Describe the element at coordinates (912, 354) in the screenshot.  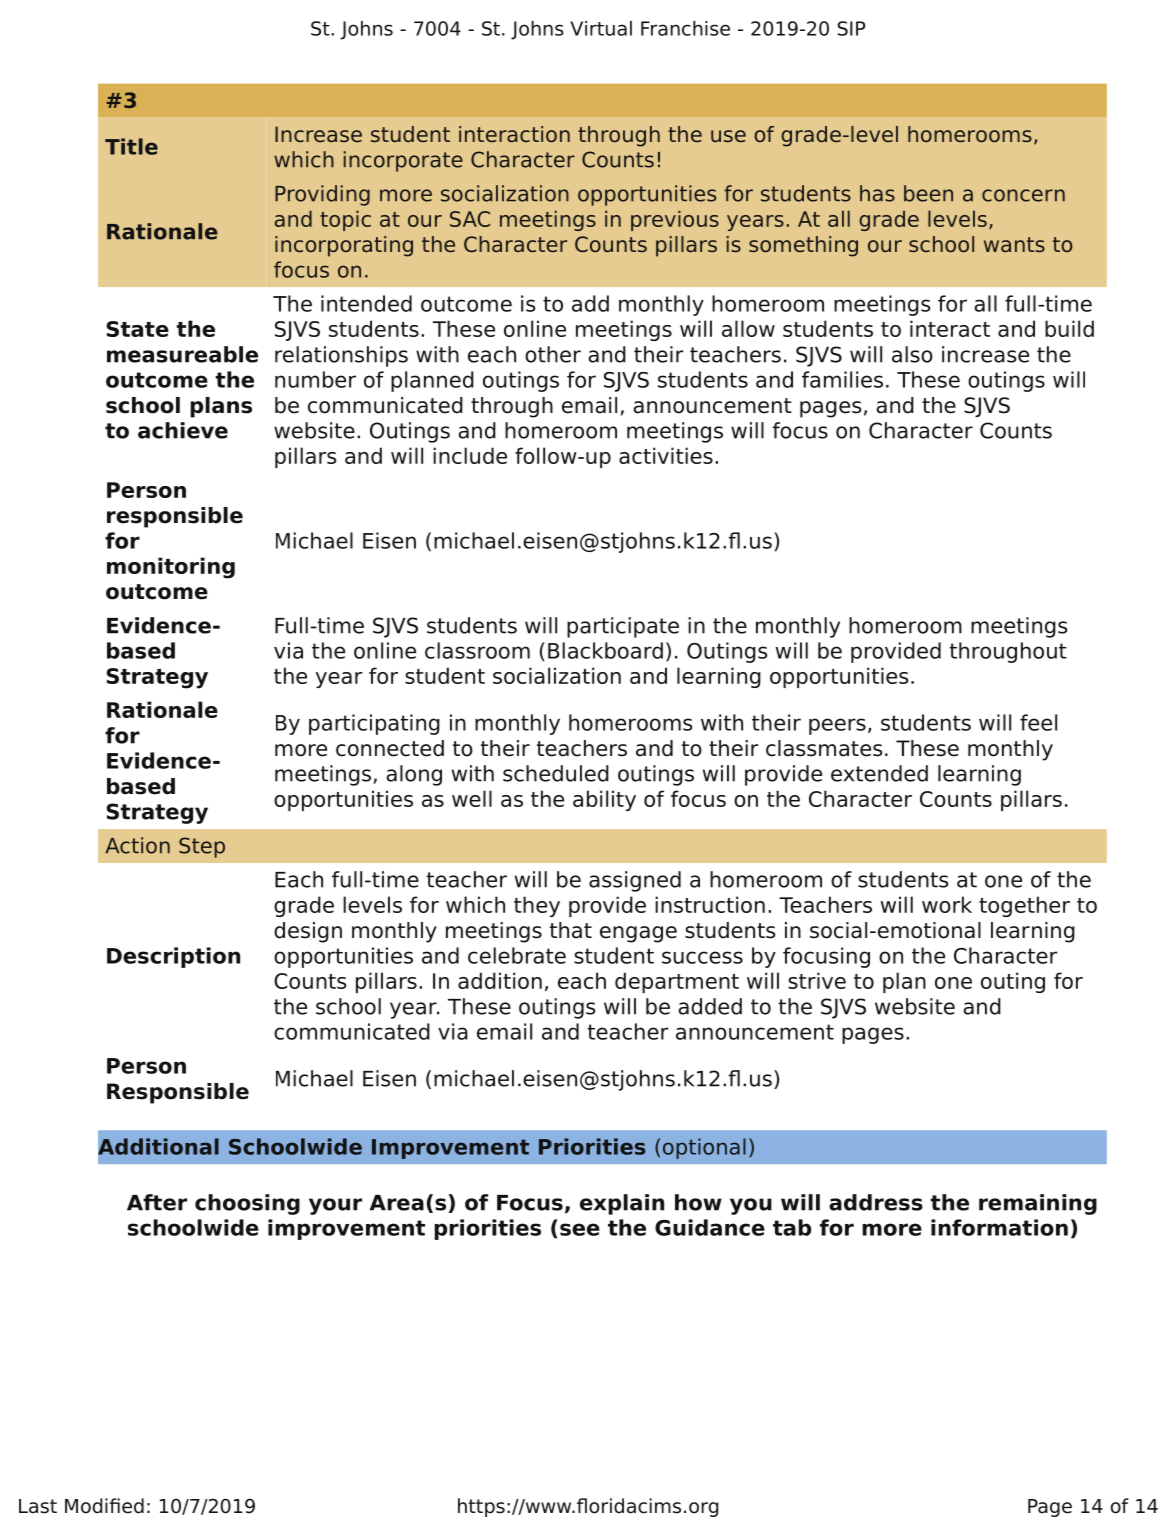
I see `also` at that location.
